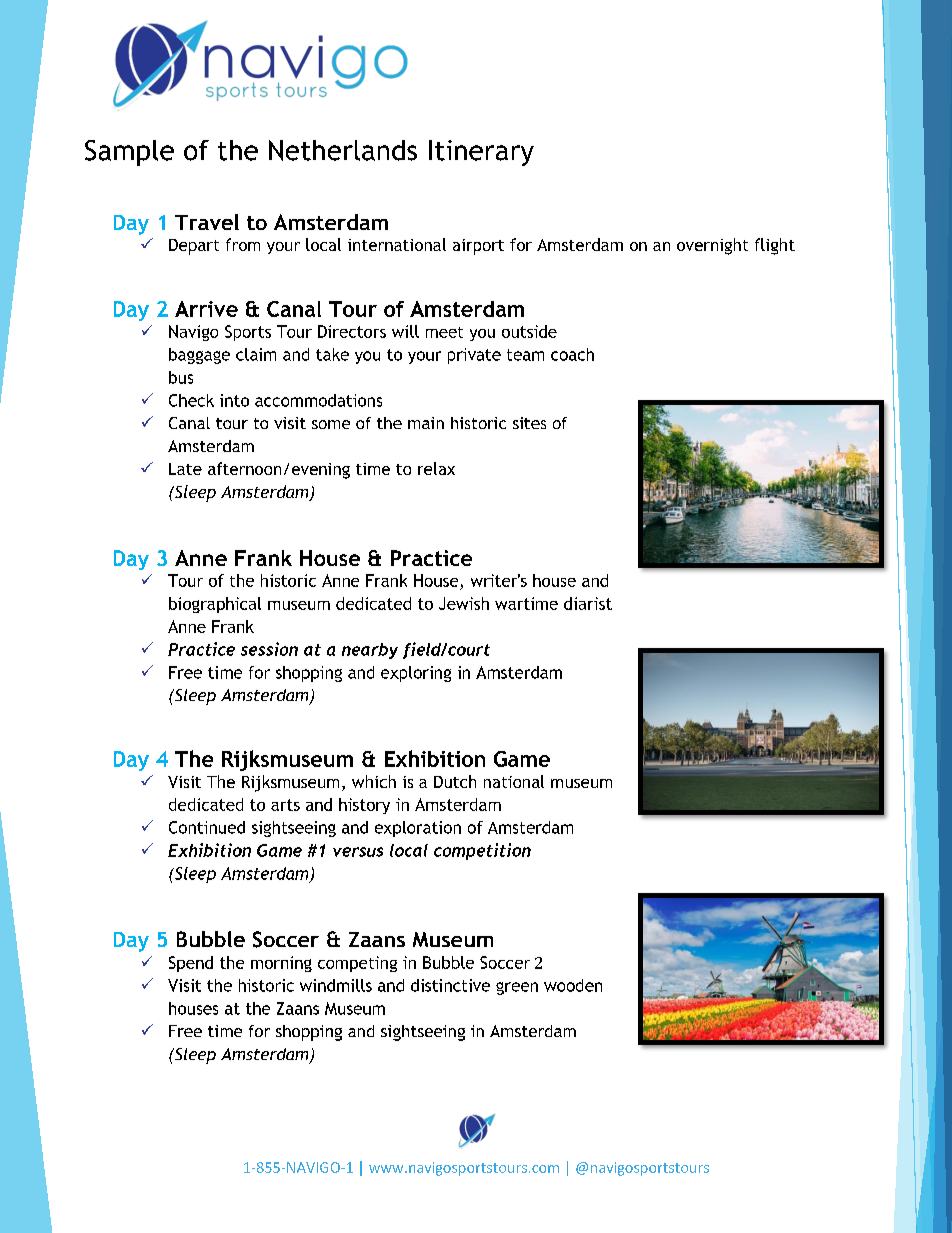  Describe the element at coordinates (464, 603) in the screenshot. I see `Jewish` at that location.
